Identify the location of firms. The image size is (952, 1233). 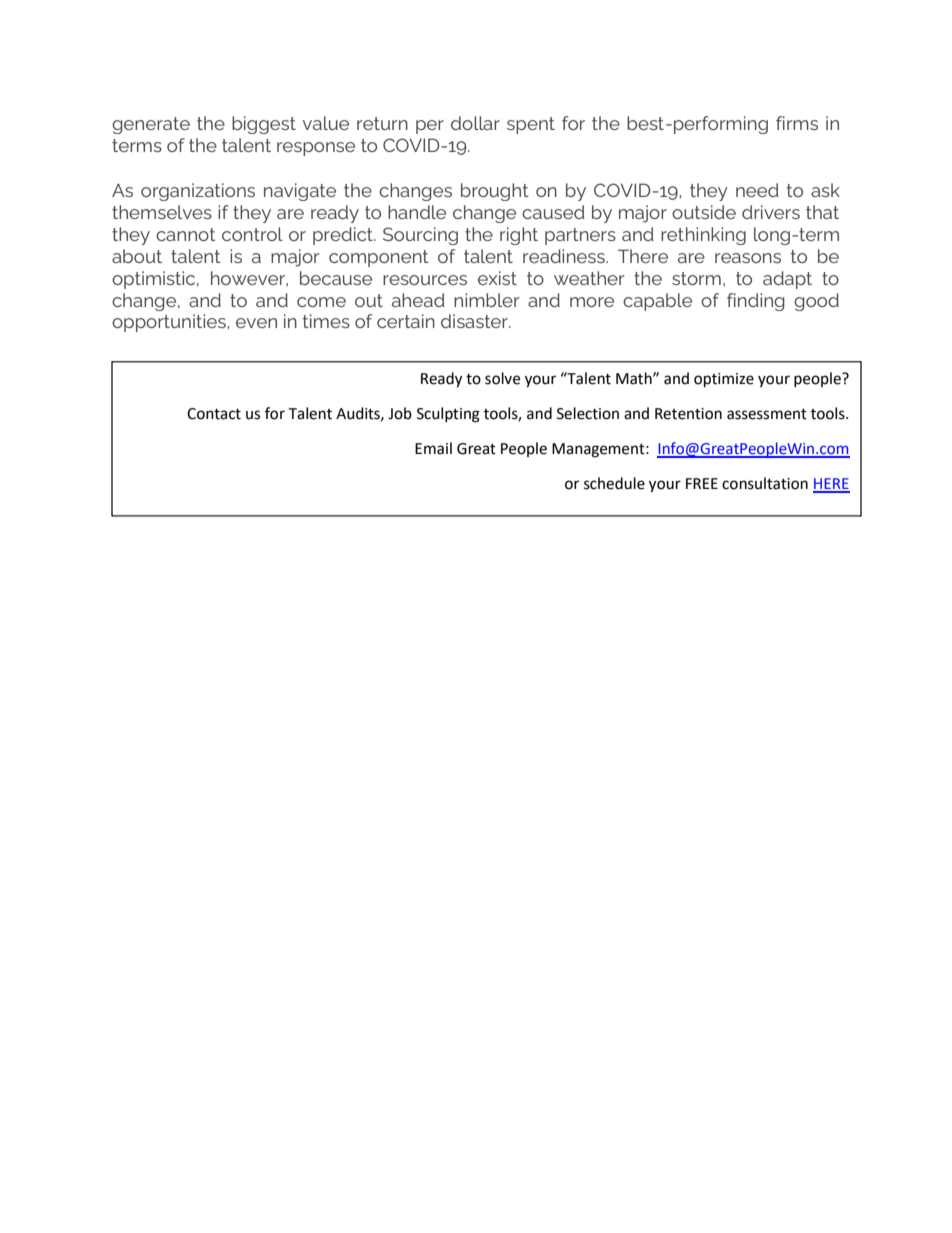
(797, 123).
